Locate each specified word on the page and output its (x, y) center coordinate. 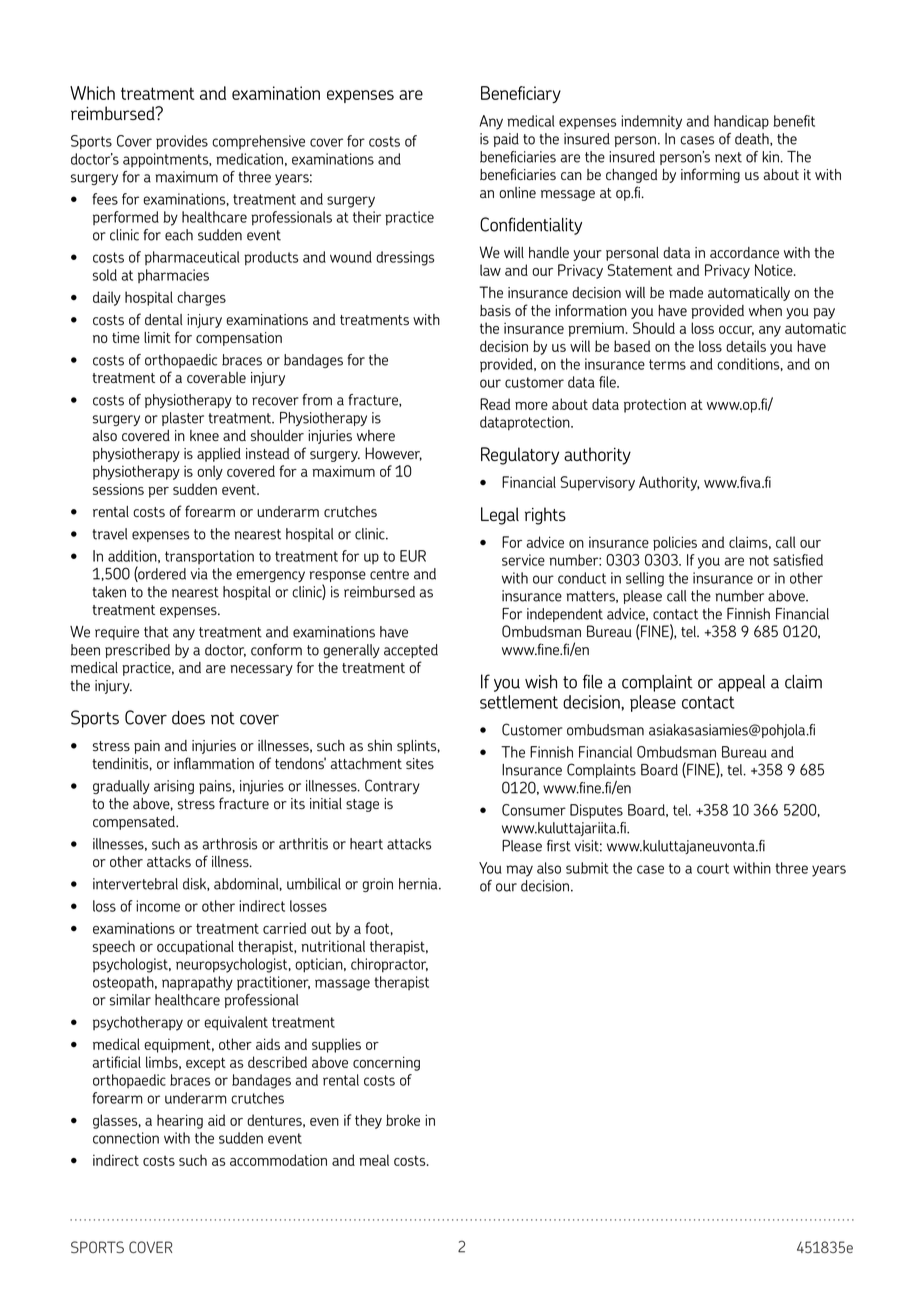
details (746, 346)
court (713, 868)
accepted (411, 651)
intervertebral (135, 884)
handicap (741, 122)
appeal (741, 683)
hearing (180, 1121)
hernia (419, 884)
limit (157, 337)
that (156, 632)
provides (182, 142)
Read (495, 404)
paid (506, 140)
